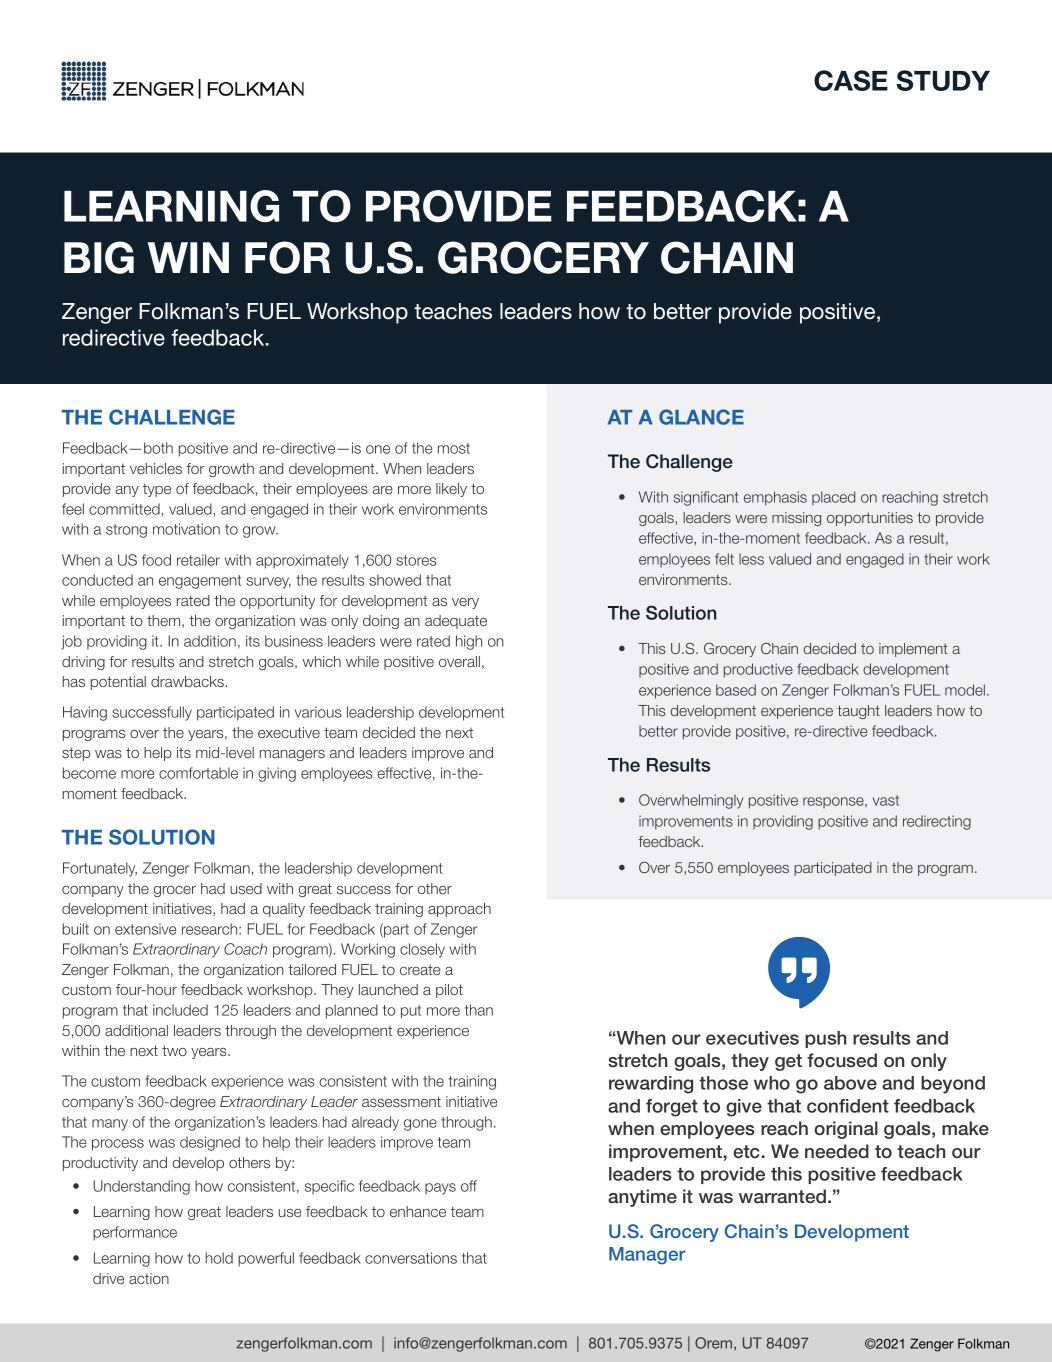 The image size is (1052, 1362). I want to click on type, so click(157, 490).
